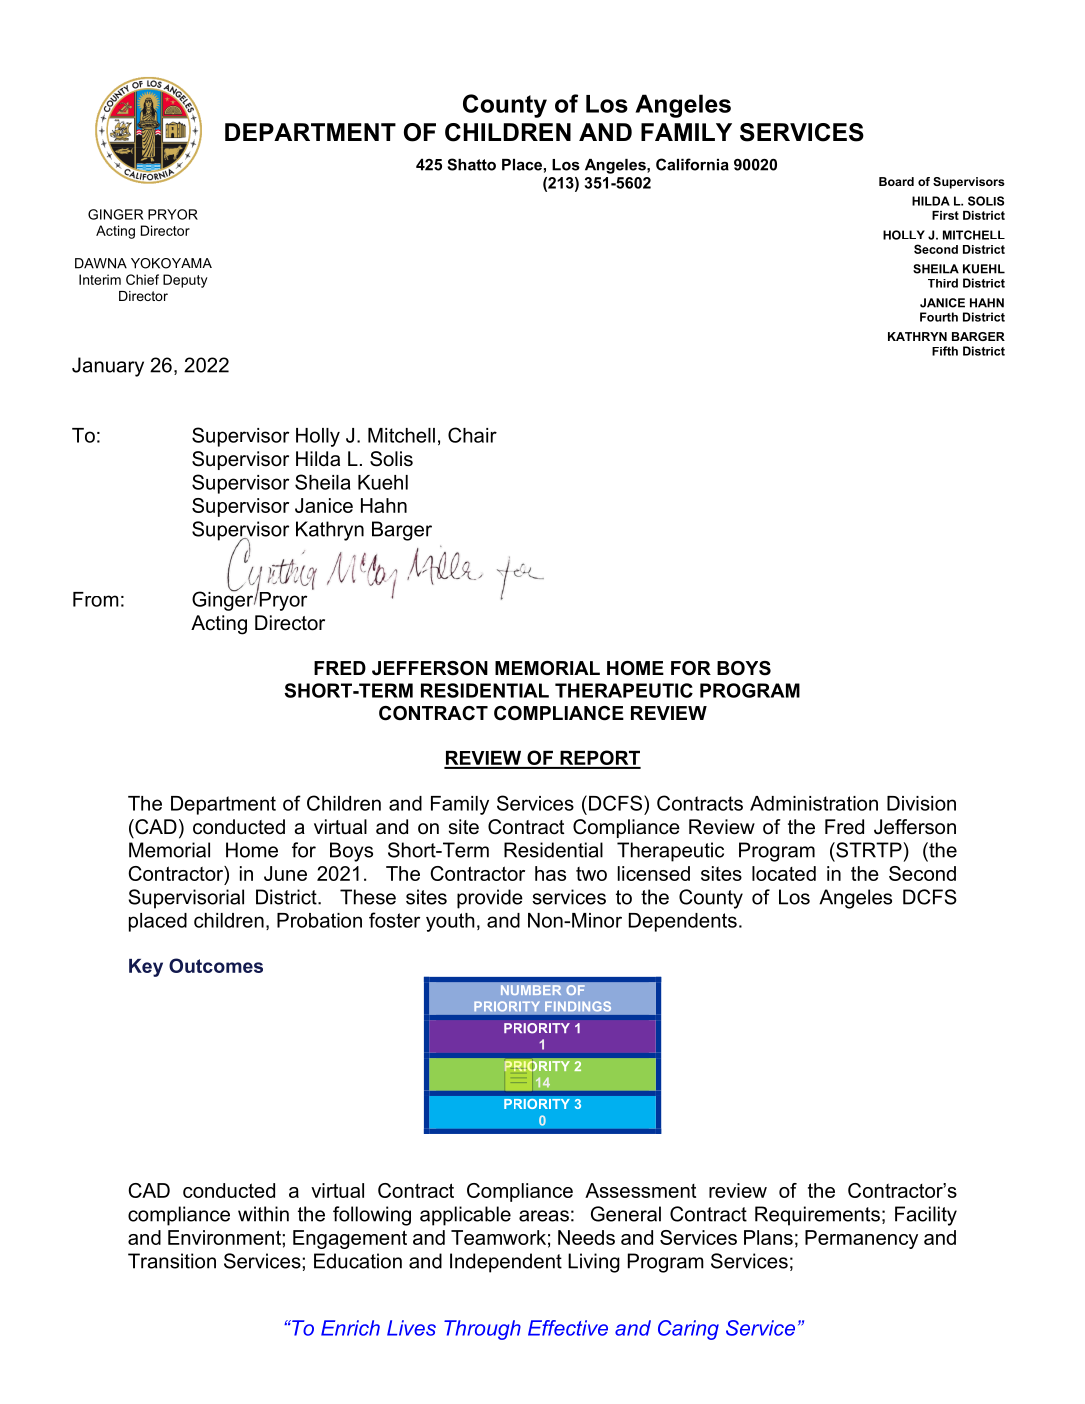 Image resolution: width=1085 pixels, height=1404 pixels. Describe the element at coordinates (472, 435) in the screenshot. I see `Chair` at that location.
